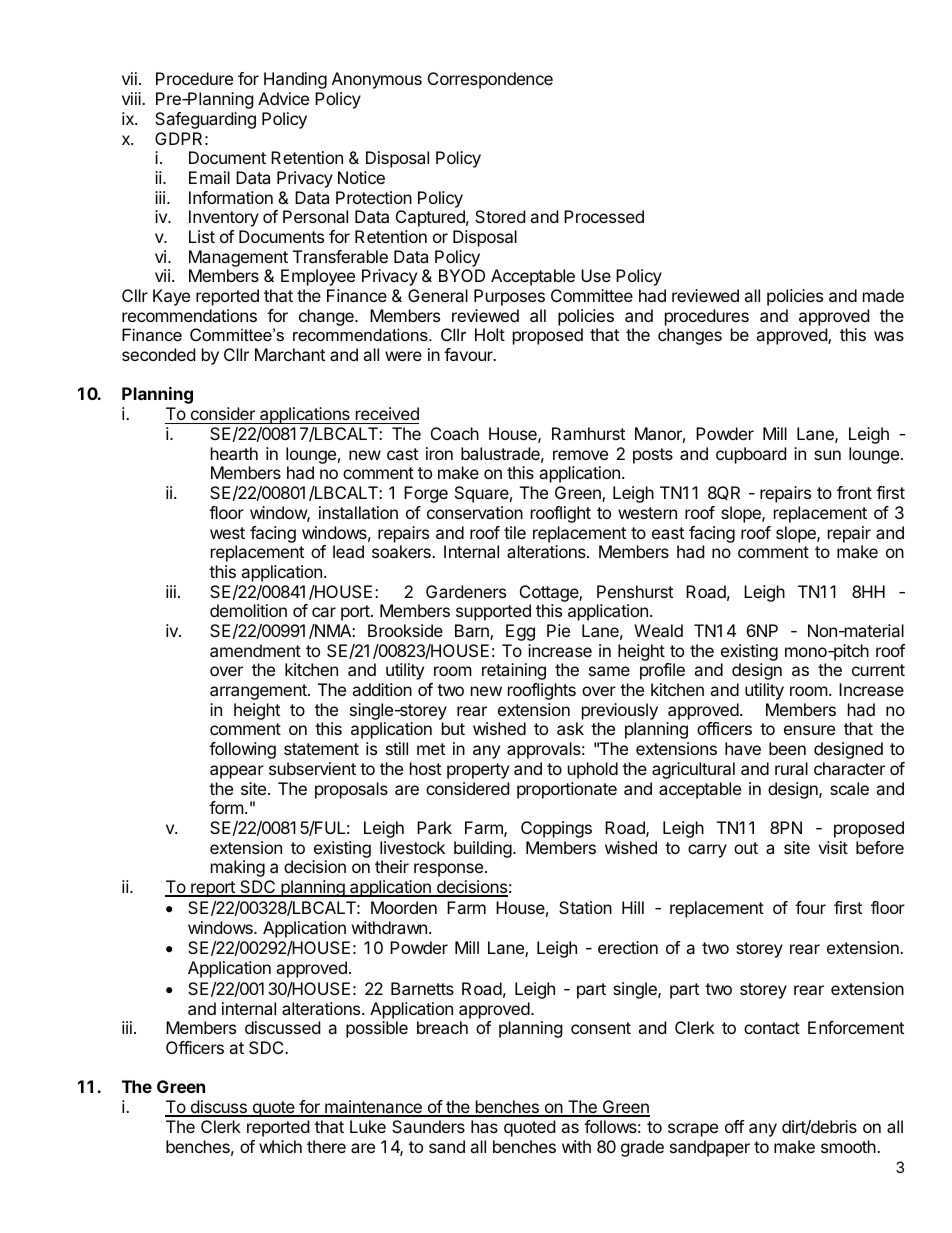  What do you see at coordinates (833, 847) in the document?
I see `visit` at bounding box center [833, 847].
